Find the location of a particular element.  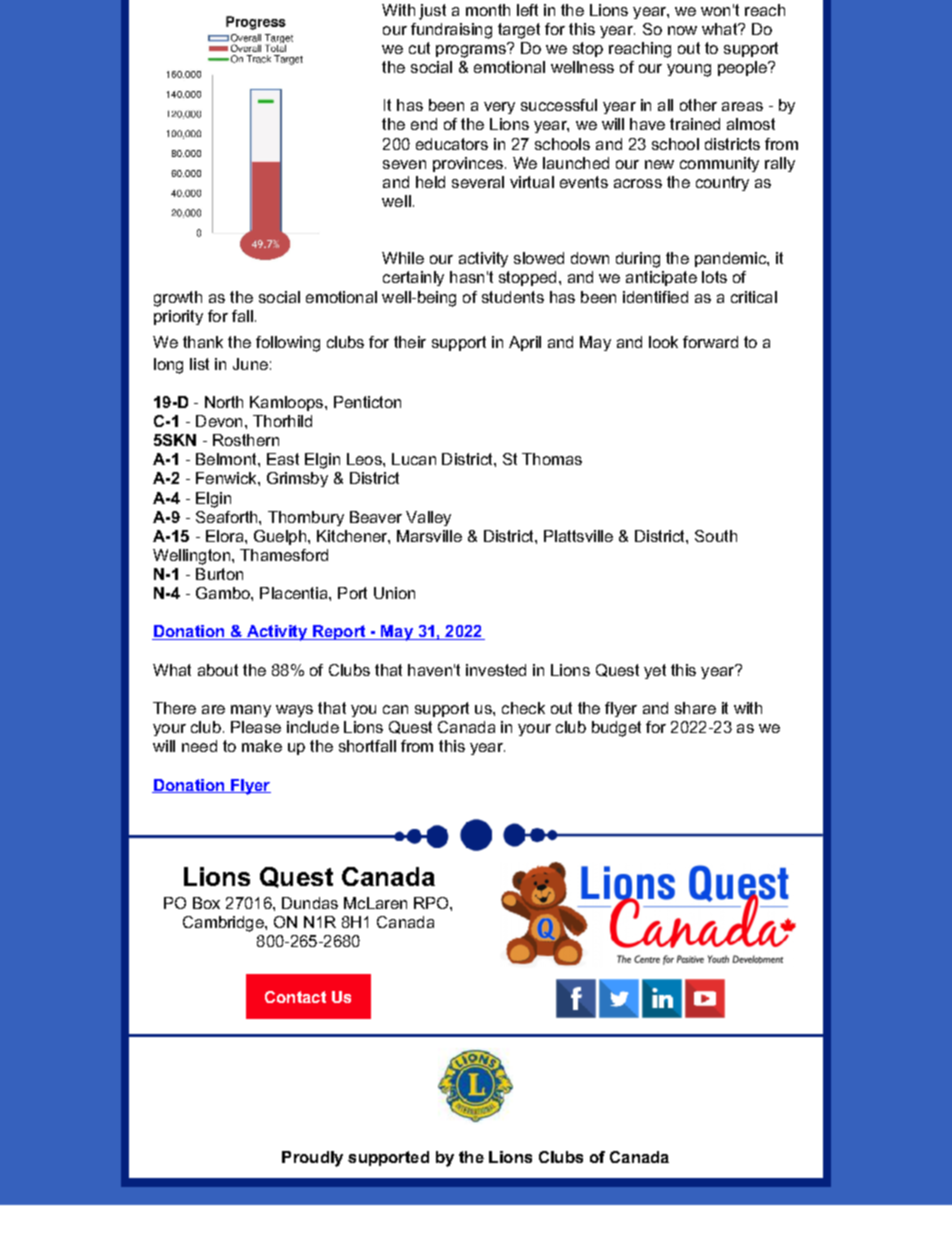

Contact is located at coordinates (295, 997).
